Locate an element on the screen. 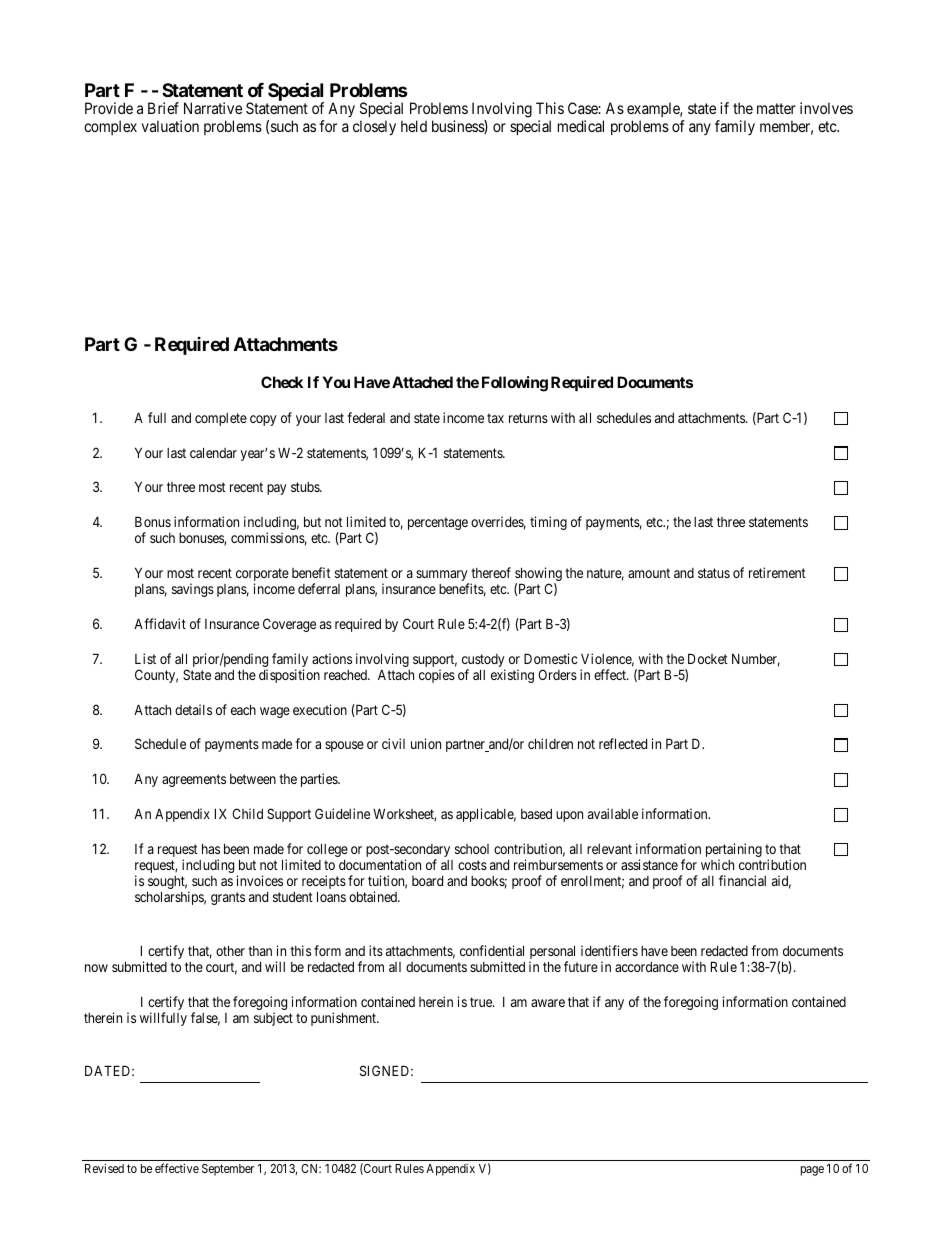 This screenshot has width=952, height=1233. held is located at coordinates (414, 126).
